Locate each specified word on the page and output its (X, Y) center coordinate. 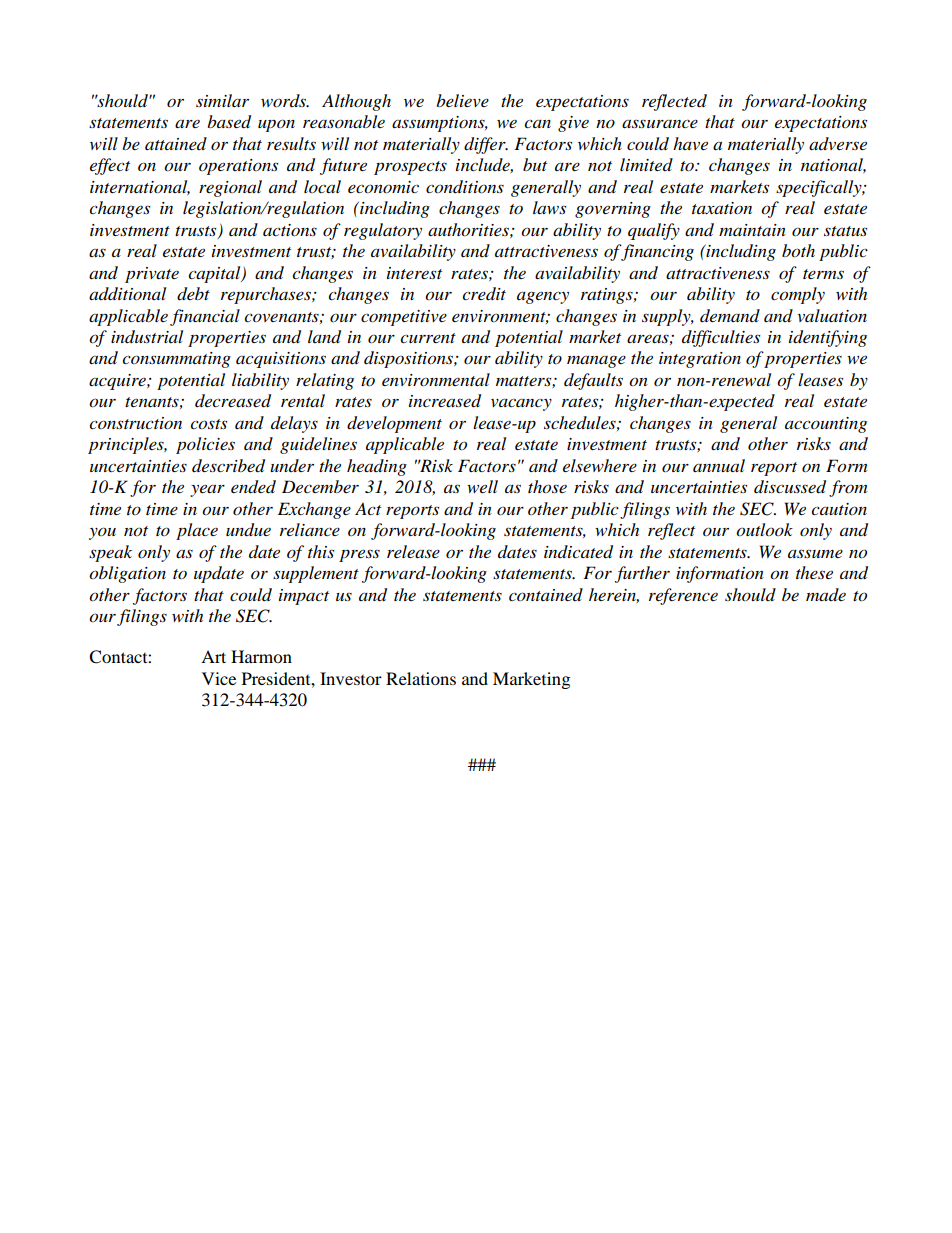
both (798, 251)
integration (700, 360)
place (197, 531)
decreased (233, 401)
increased (445, 401)
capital (215, 274)
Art (213, 656)
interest (414, 273)
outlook (764, 530)
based (229, 122)
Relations (421, 678)
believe (462, 100)
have (690, 143)
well (482, 486)
